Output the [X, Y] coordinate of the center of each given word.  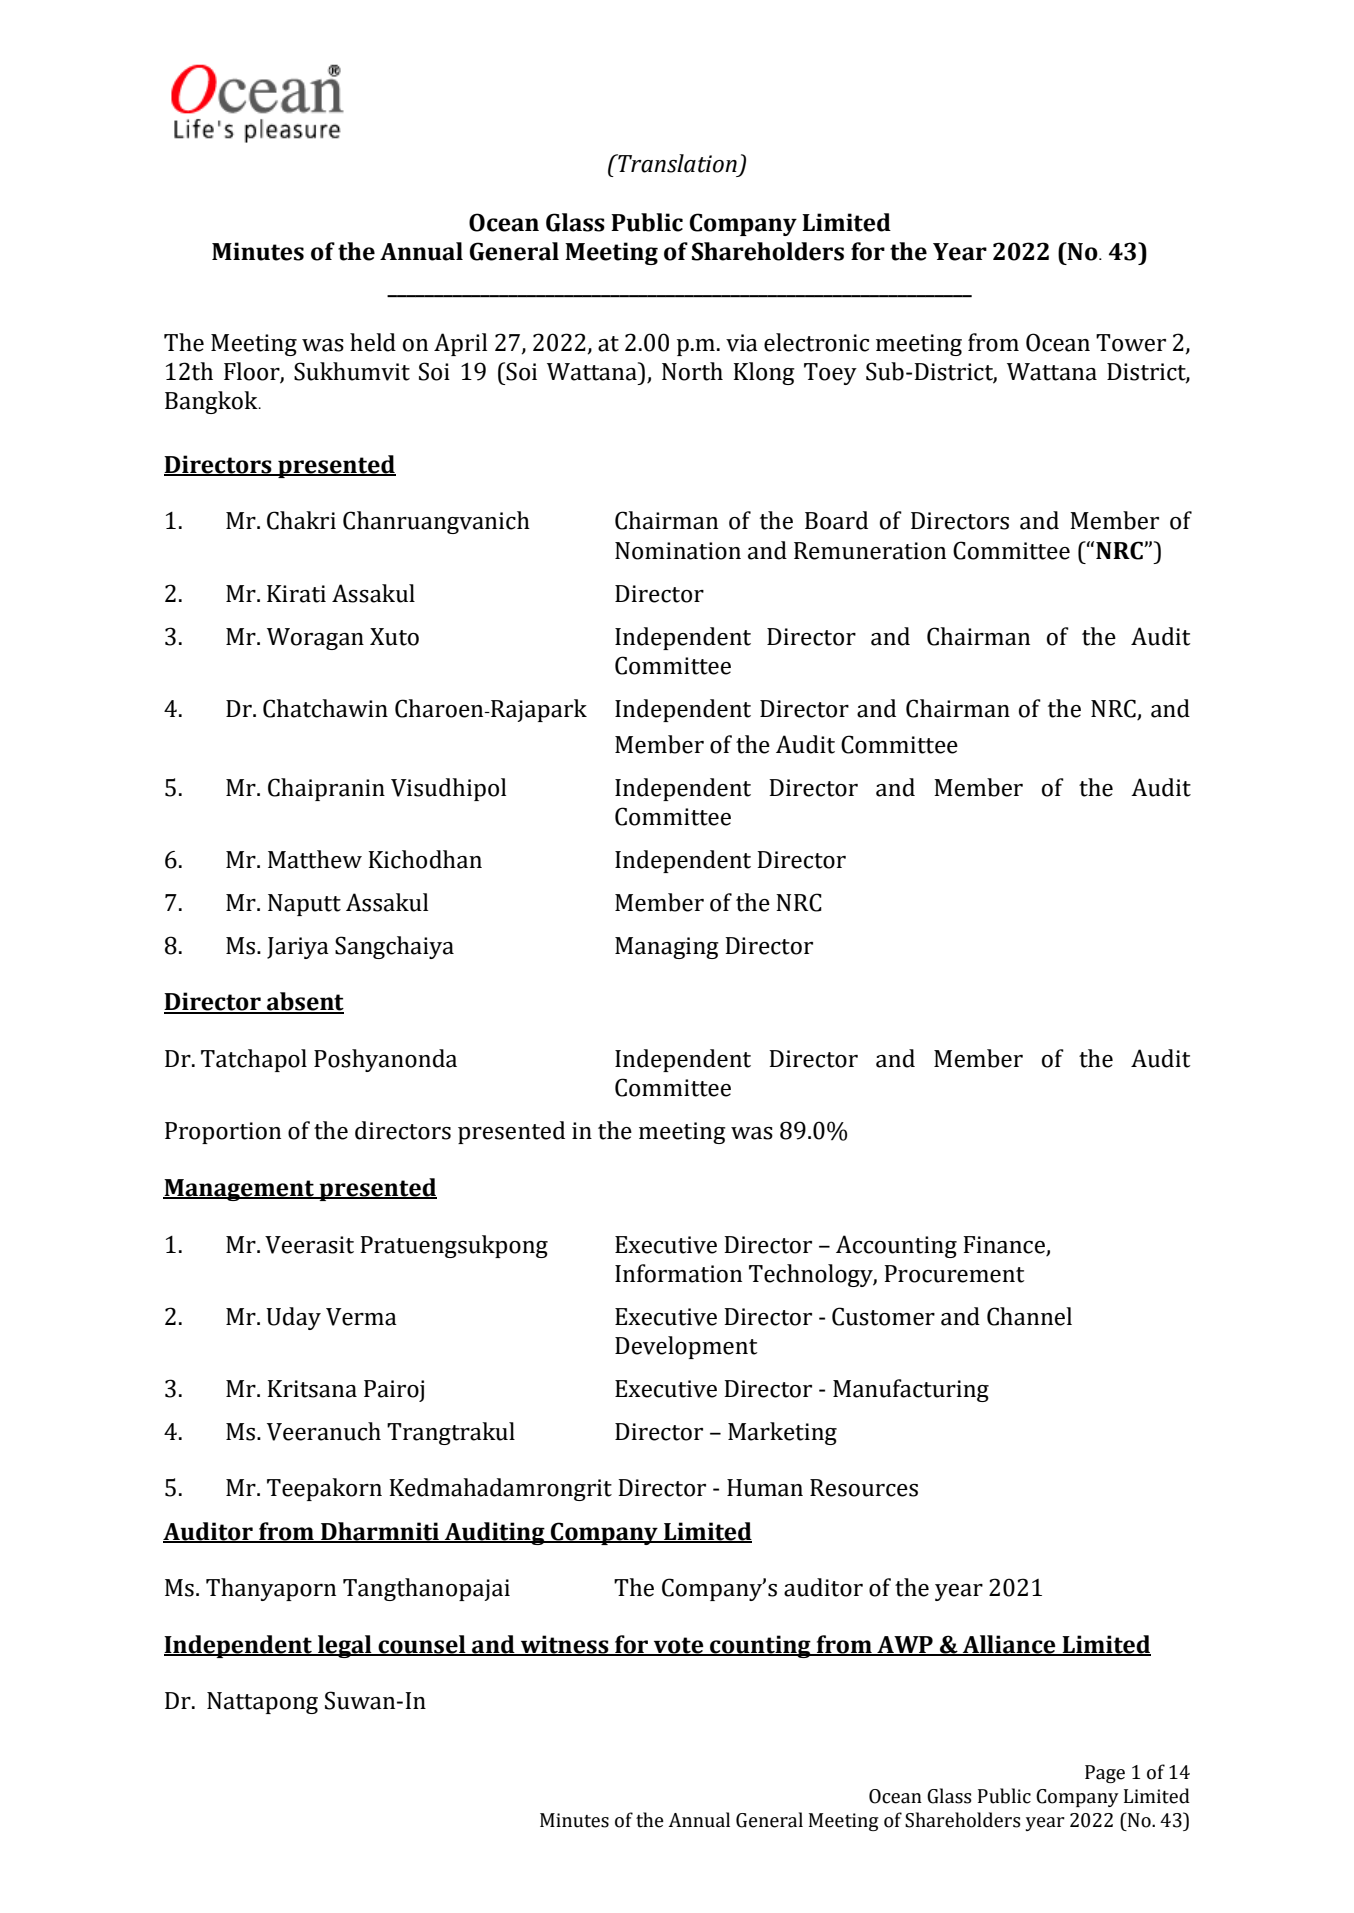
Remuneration [870, 551]
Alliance [1009, 1645]
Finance [1004, 1245]
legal [345, 1646]
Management [239, 1190]
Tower [1131, 343]
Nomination [678, 551]
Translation [676, 163]
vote [679, 1646]
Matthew [315, 859]
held [373, 342]
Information [678, 1273]
